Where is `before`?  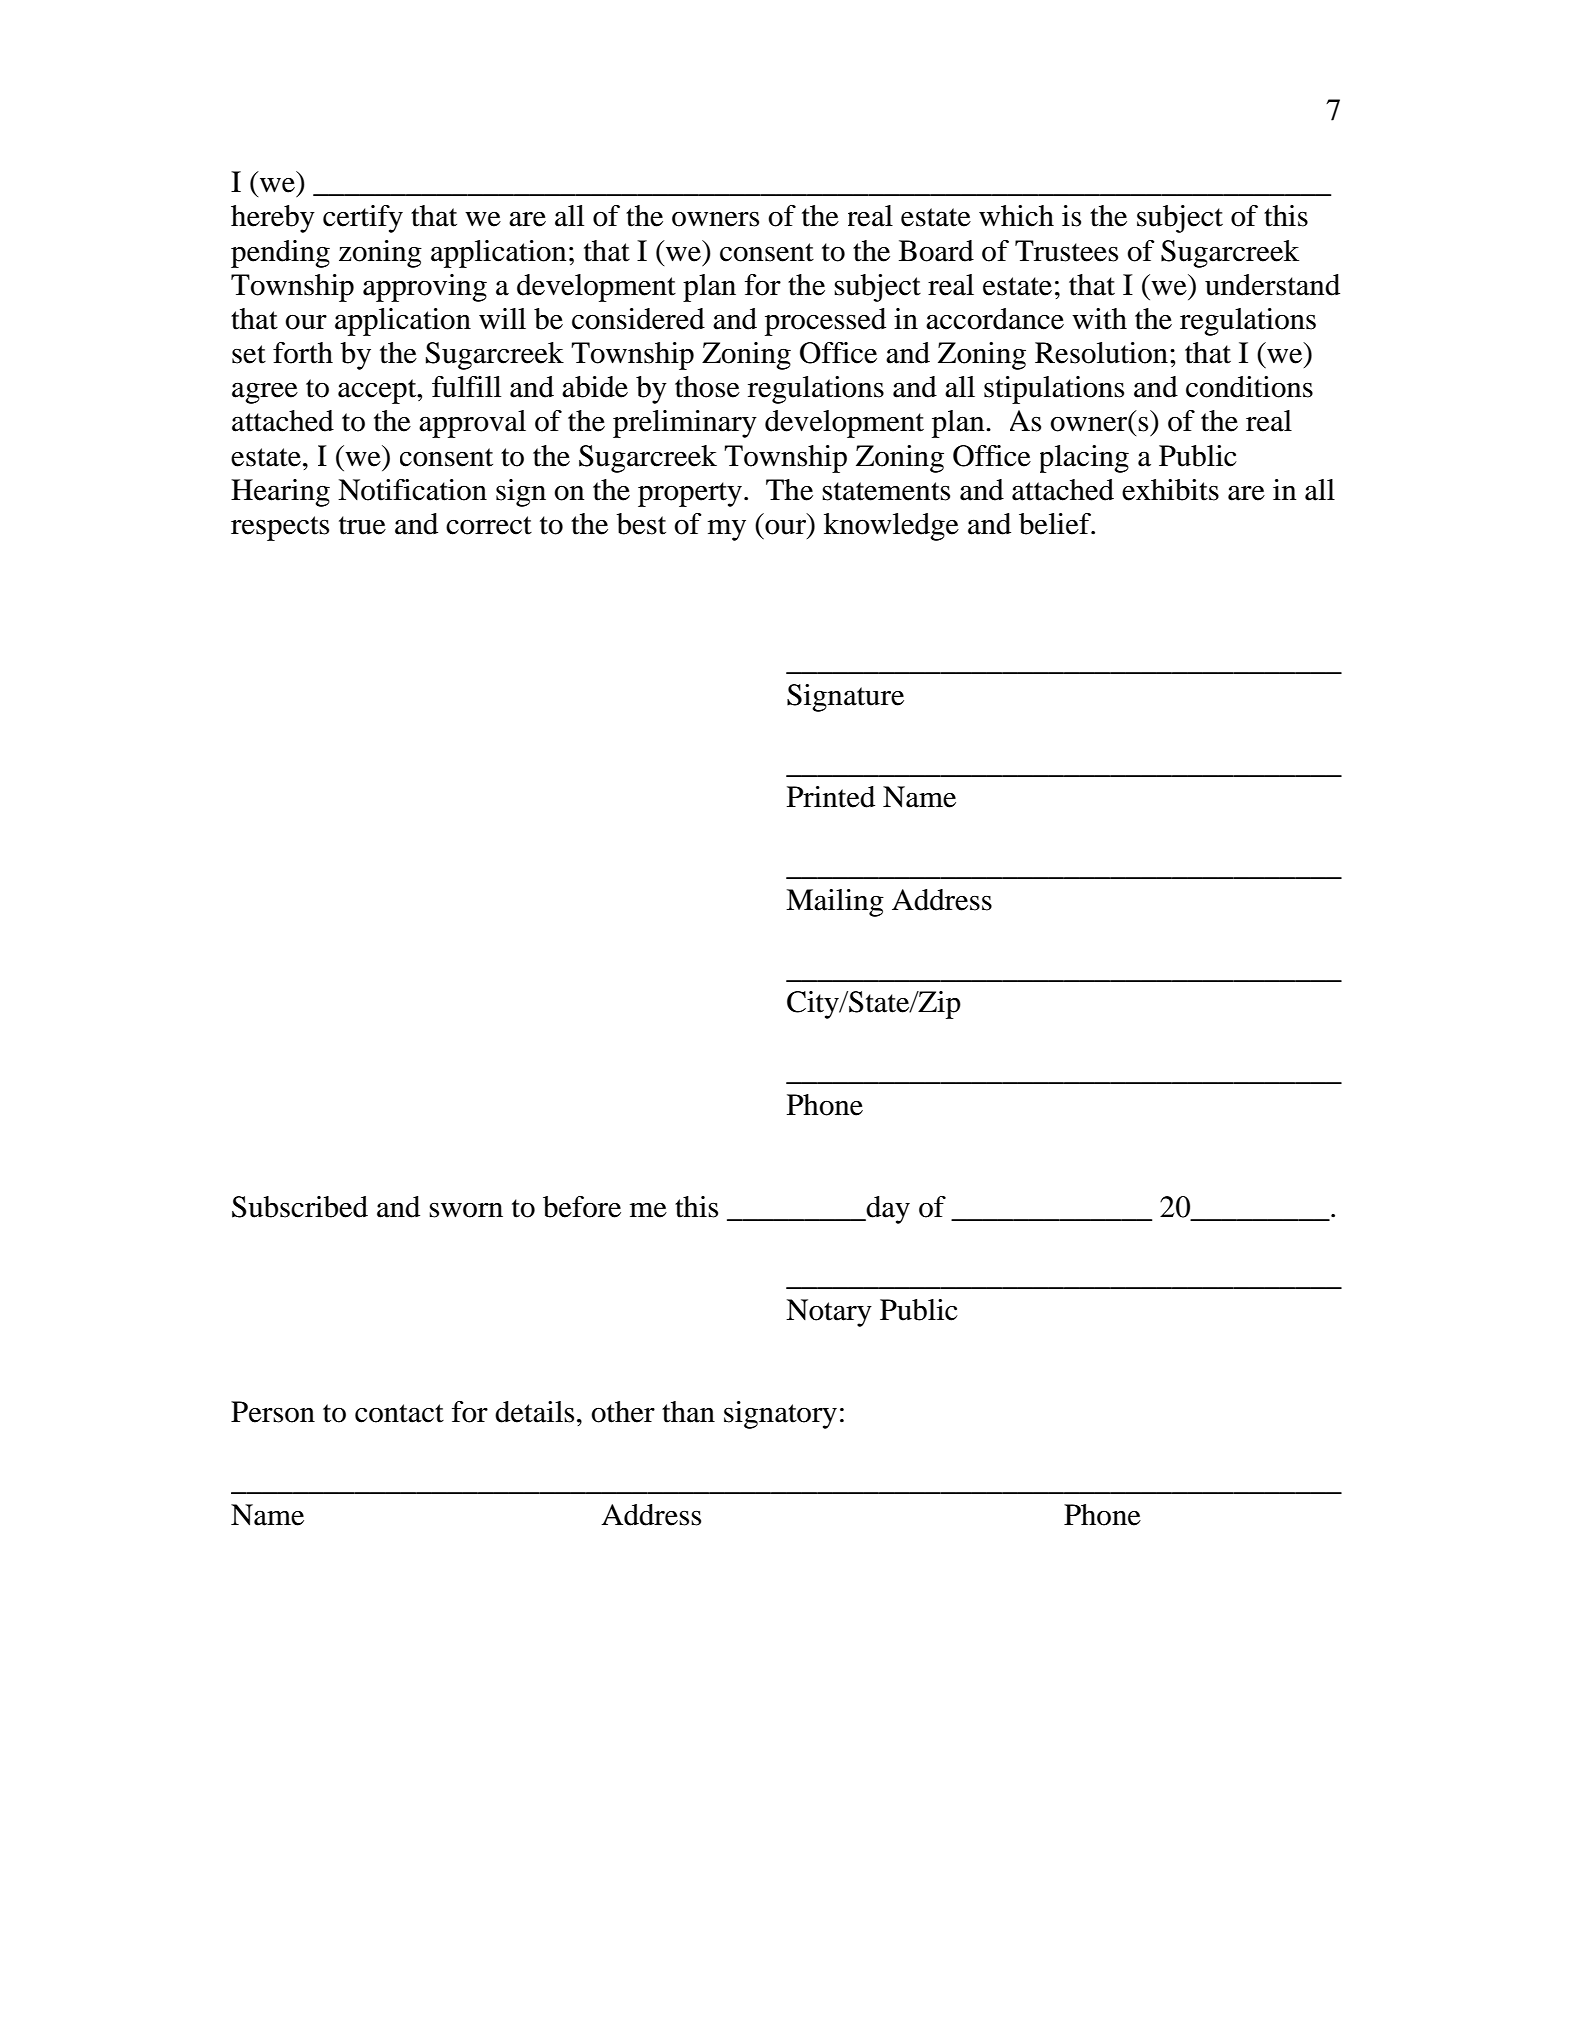 before is located at coordinates (582, 1207).
